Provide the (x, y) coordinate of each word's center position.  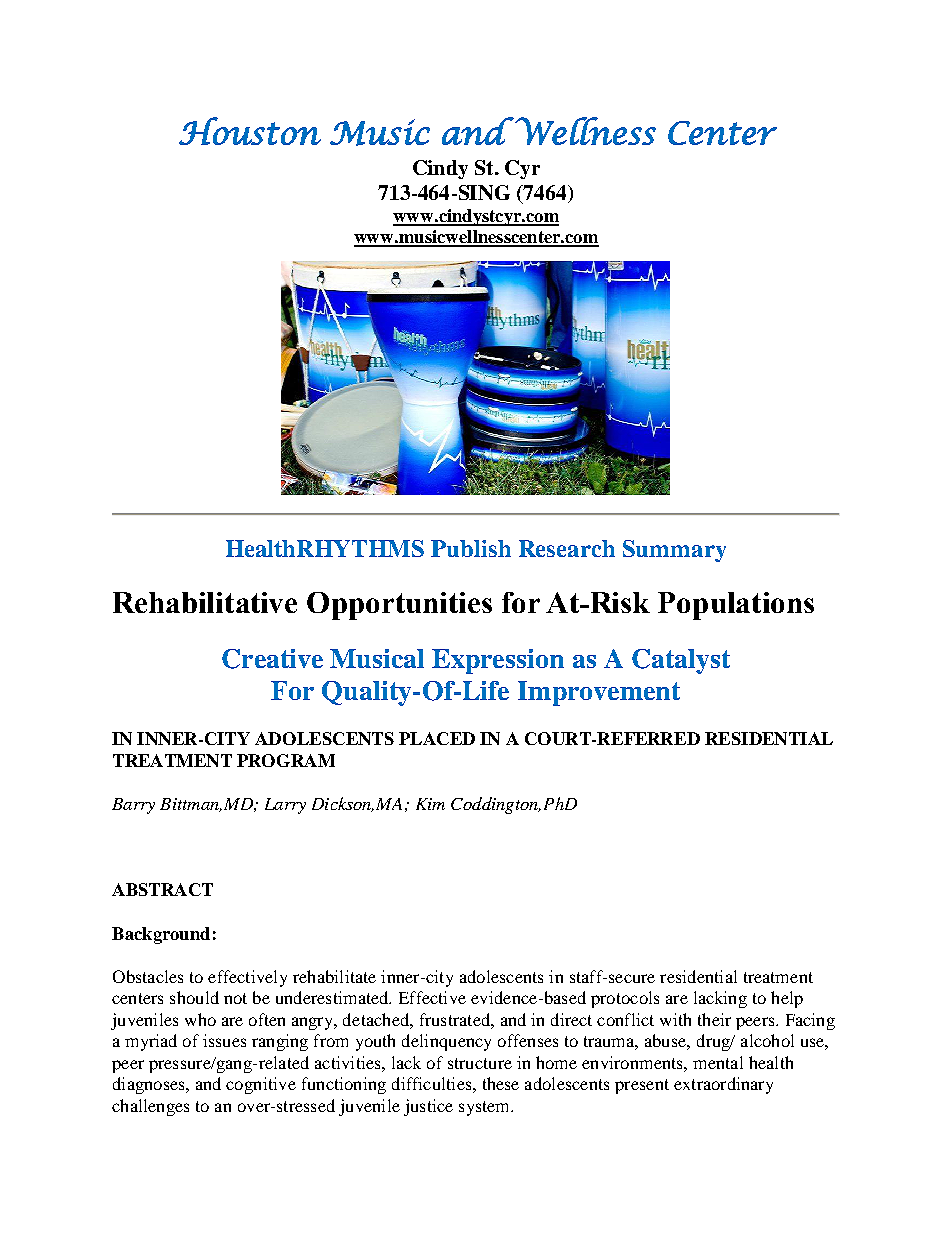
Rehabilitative (205, 602)
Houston (250, 131)
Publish (471, 548)
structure (480, 1063)
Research (567, 548)
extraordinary (723, 1085)
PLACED (437, 738)
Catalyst (681, 661)
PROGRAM (286, 760)
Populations (736, 606)
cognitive (261, 1085)
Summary (674, 551)
